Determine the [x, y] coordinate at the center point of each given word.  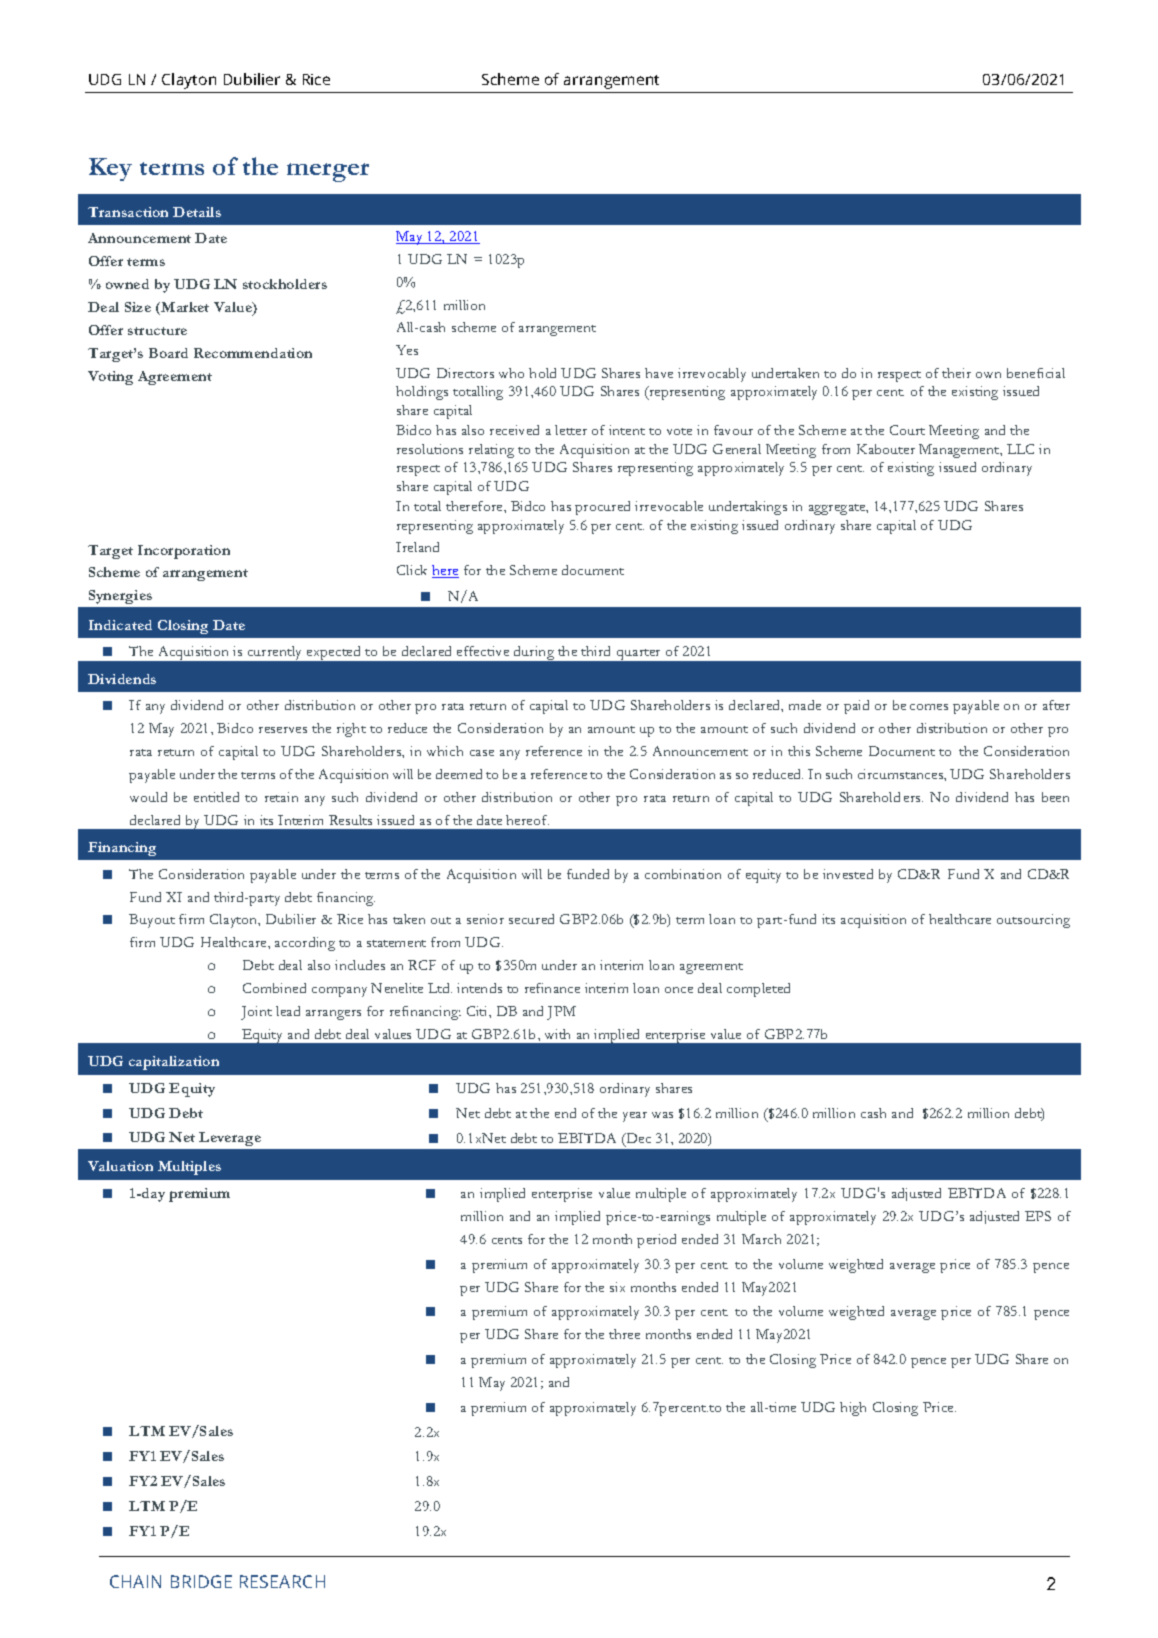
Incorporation [184, 552]
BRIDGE [201, 1581]
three [624, 1334]
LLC [1020, 449]
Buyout [152, 921]
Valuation [120, 1166]
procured [602, 508]
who [511, 373]
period [656, 1241]
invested [848, 874]
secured [531, 919]
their [956, 373]
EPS [1038, 1216]
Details [197, 212]
